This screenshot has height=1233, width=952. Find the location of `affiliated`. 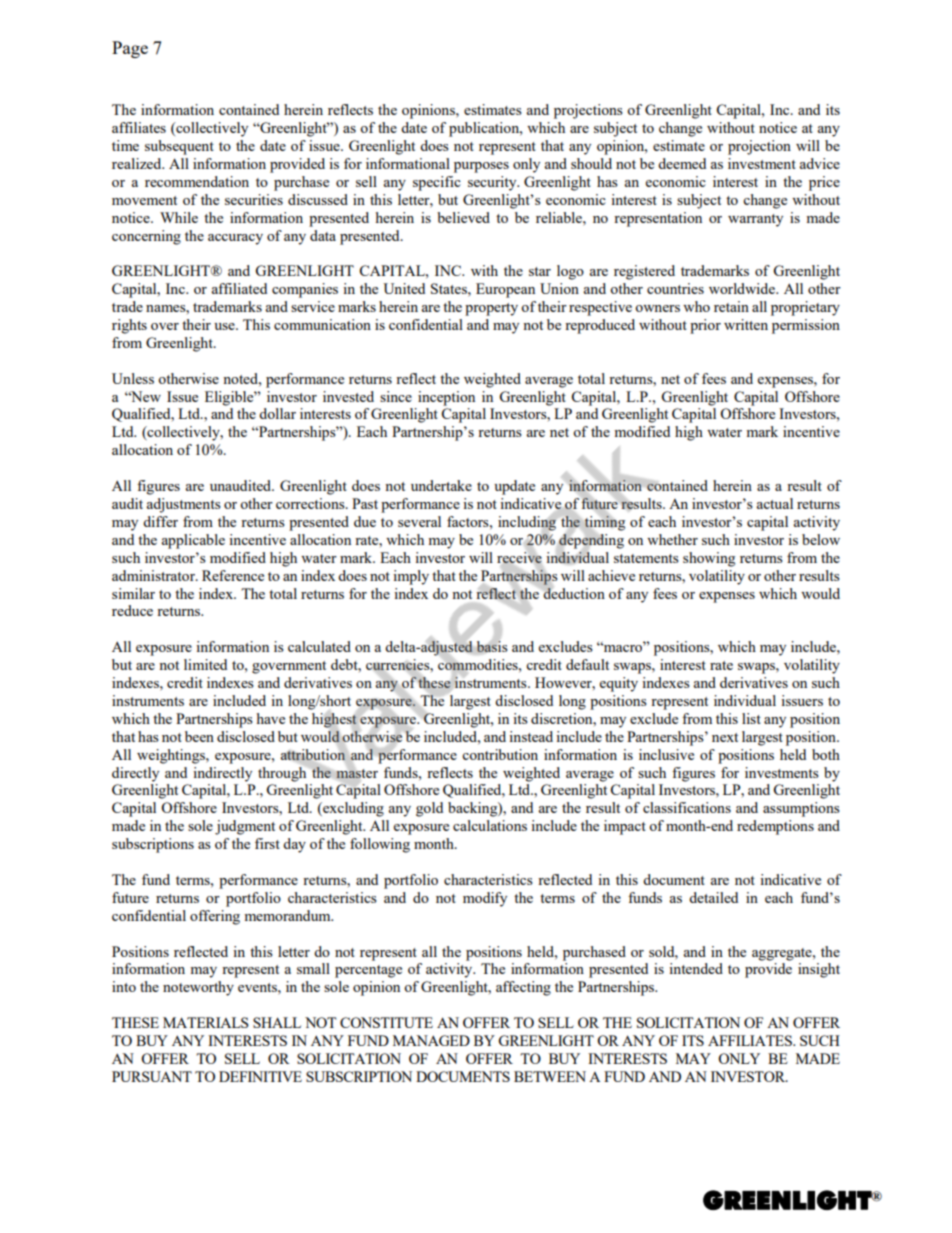

affiliated is located at coordinates (239, 288).
